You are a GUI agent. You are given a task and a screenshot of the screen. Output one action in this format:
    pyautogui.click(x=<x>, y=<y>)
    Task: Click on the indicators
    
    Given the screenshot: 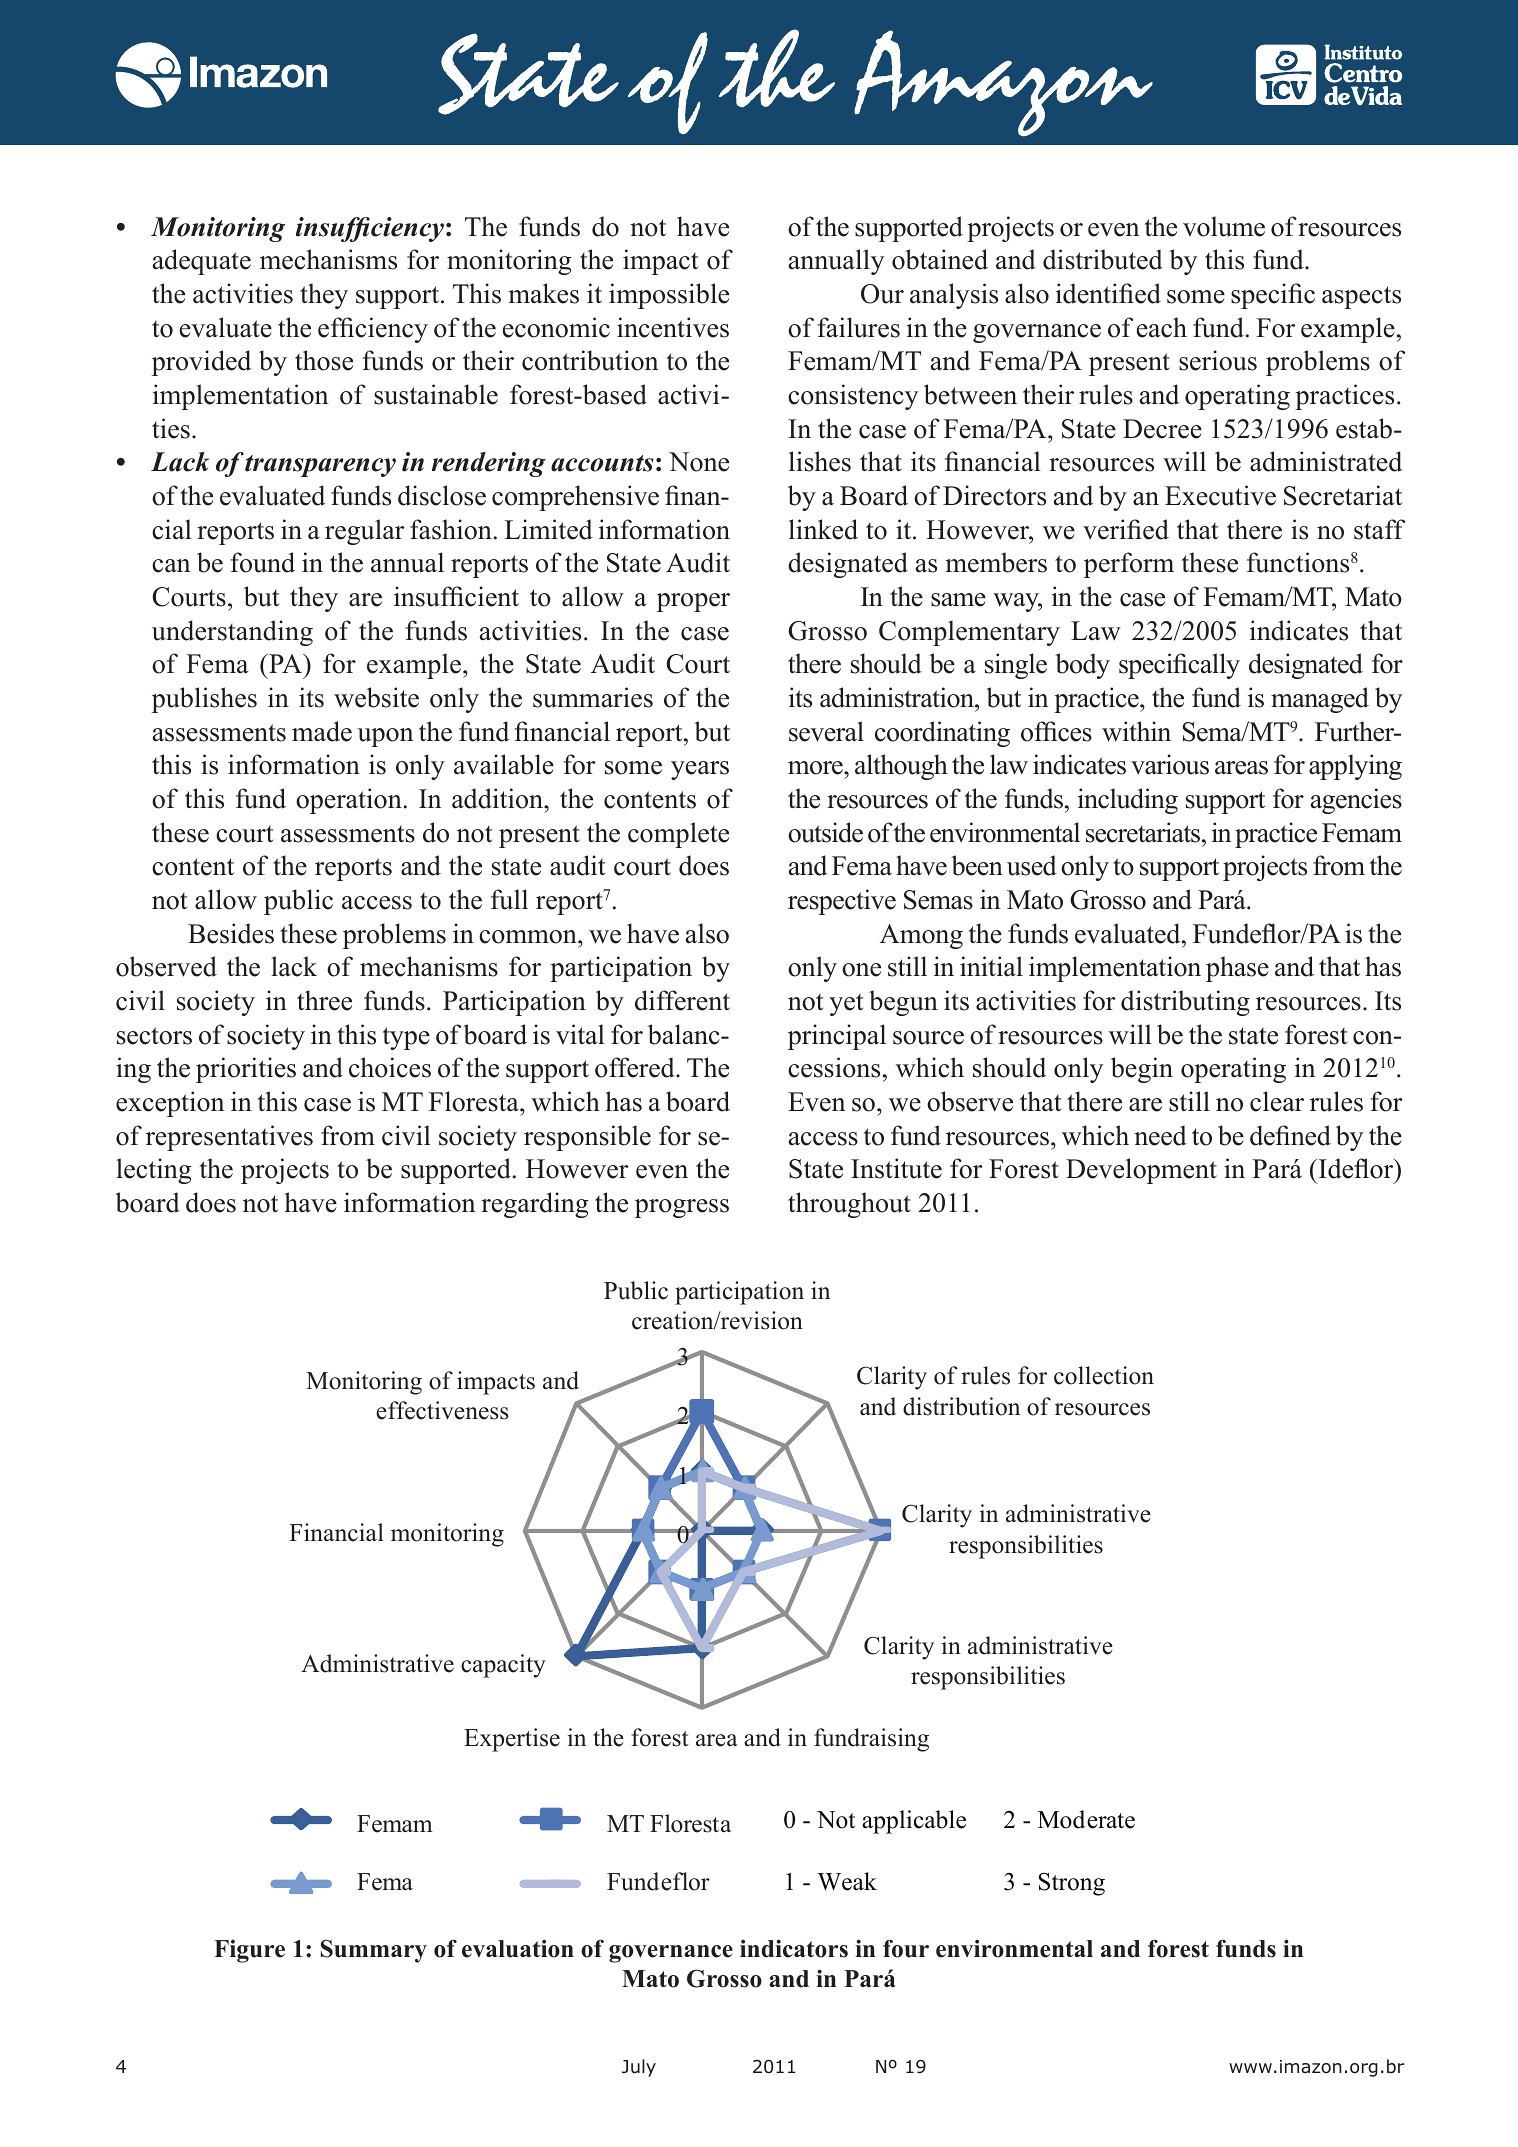 What is the action you would take?
    pyautogui.click(x=794, y=1948)
